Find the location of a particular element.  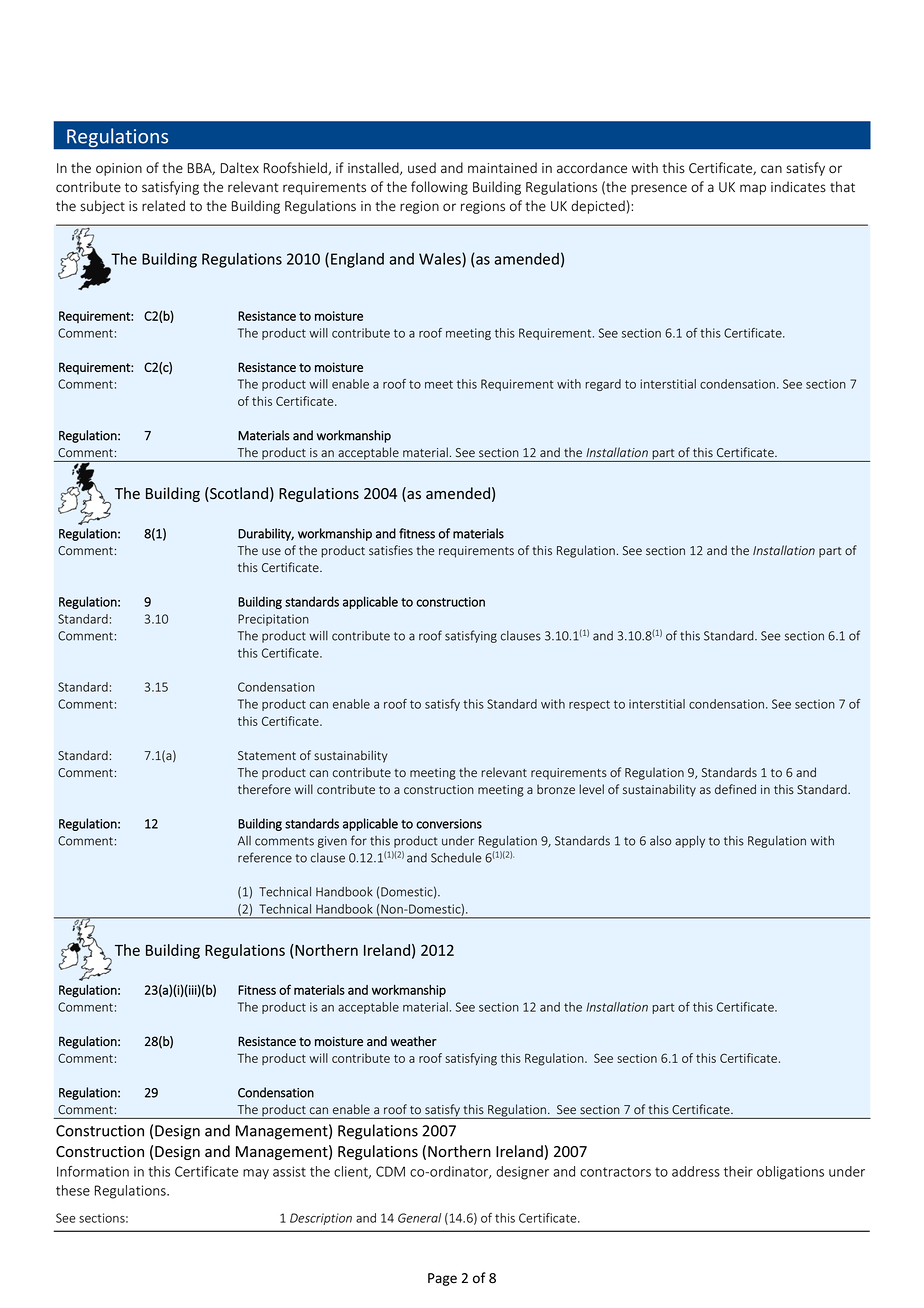

related is located at coordinates (163, 206).
